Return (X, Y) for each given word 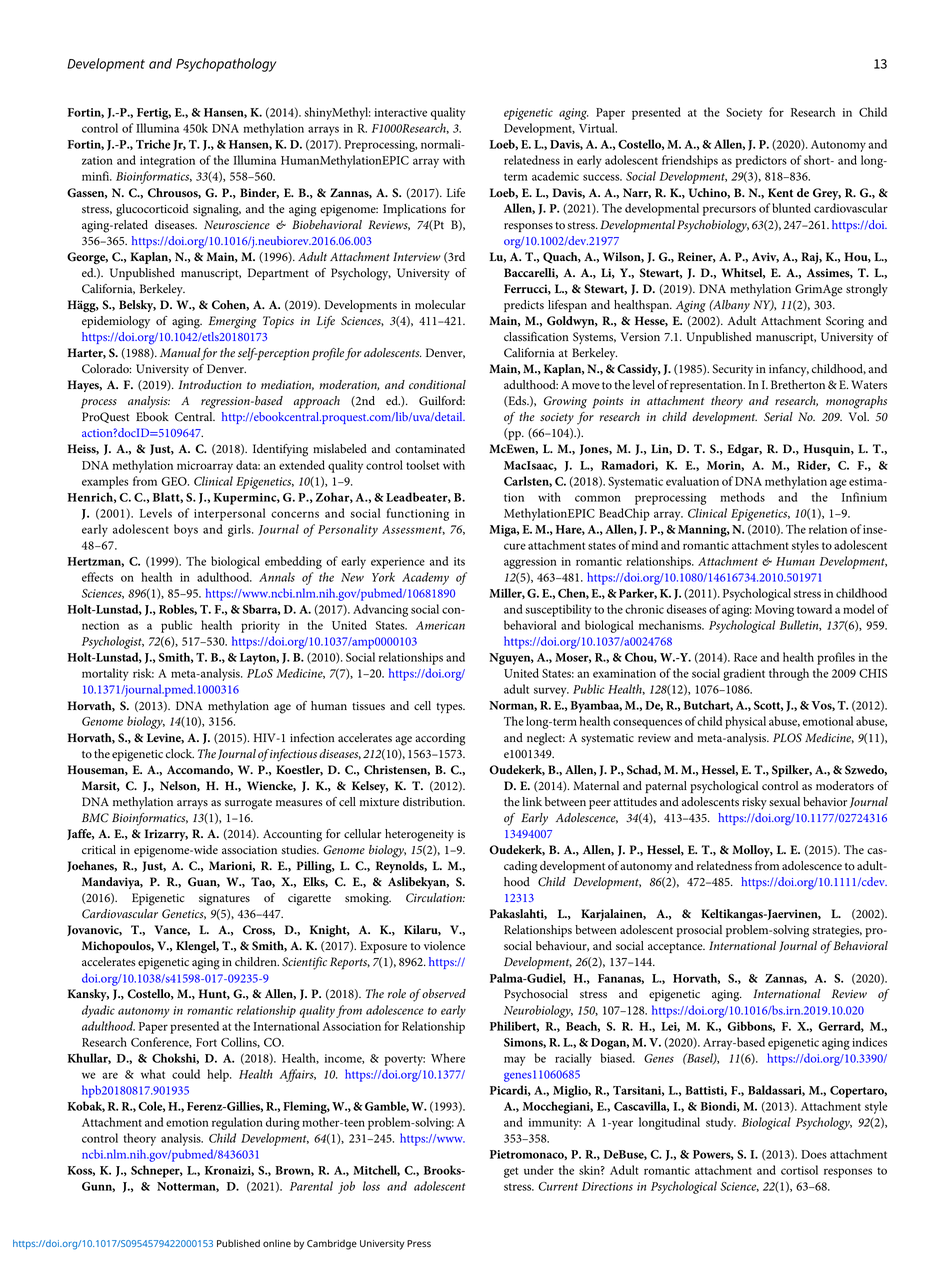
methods (742, 497)
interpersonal (229, 514)
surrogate (248, 804)
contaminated (430, 448)
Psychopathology (226, 65)
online (277, 1243)
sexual (784, 802)
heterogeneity (419, 835)
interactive (400, 112)
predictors (761, 161)
